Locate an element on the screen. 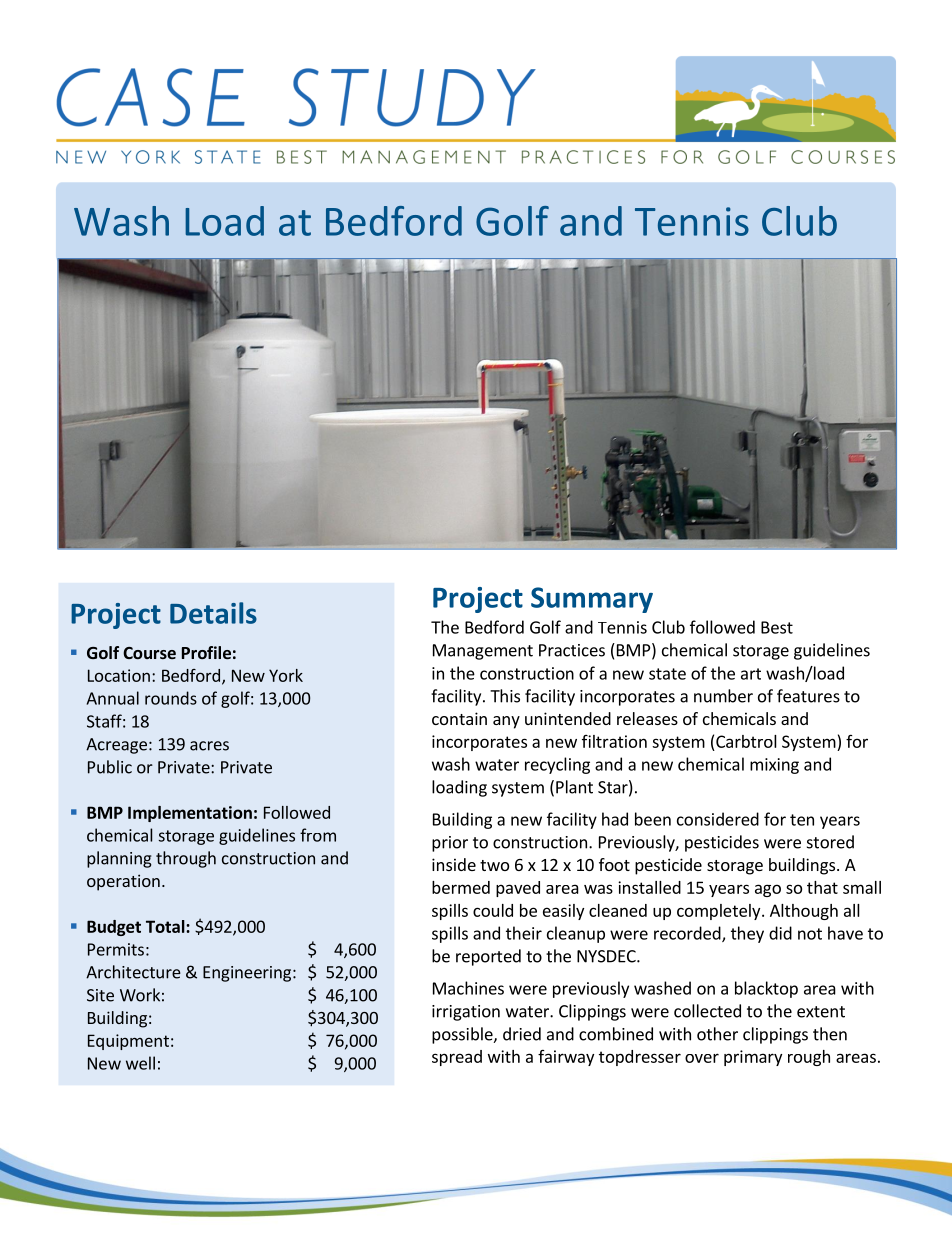 This screenshot has height=1233, width=952. Best is located at coordinates (777, 627).
